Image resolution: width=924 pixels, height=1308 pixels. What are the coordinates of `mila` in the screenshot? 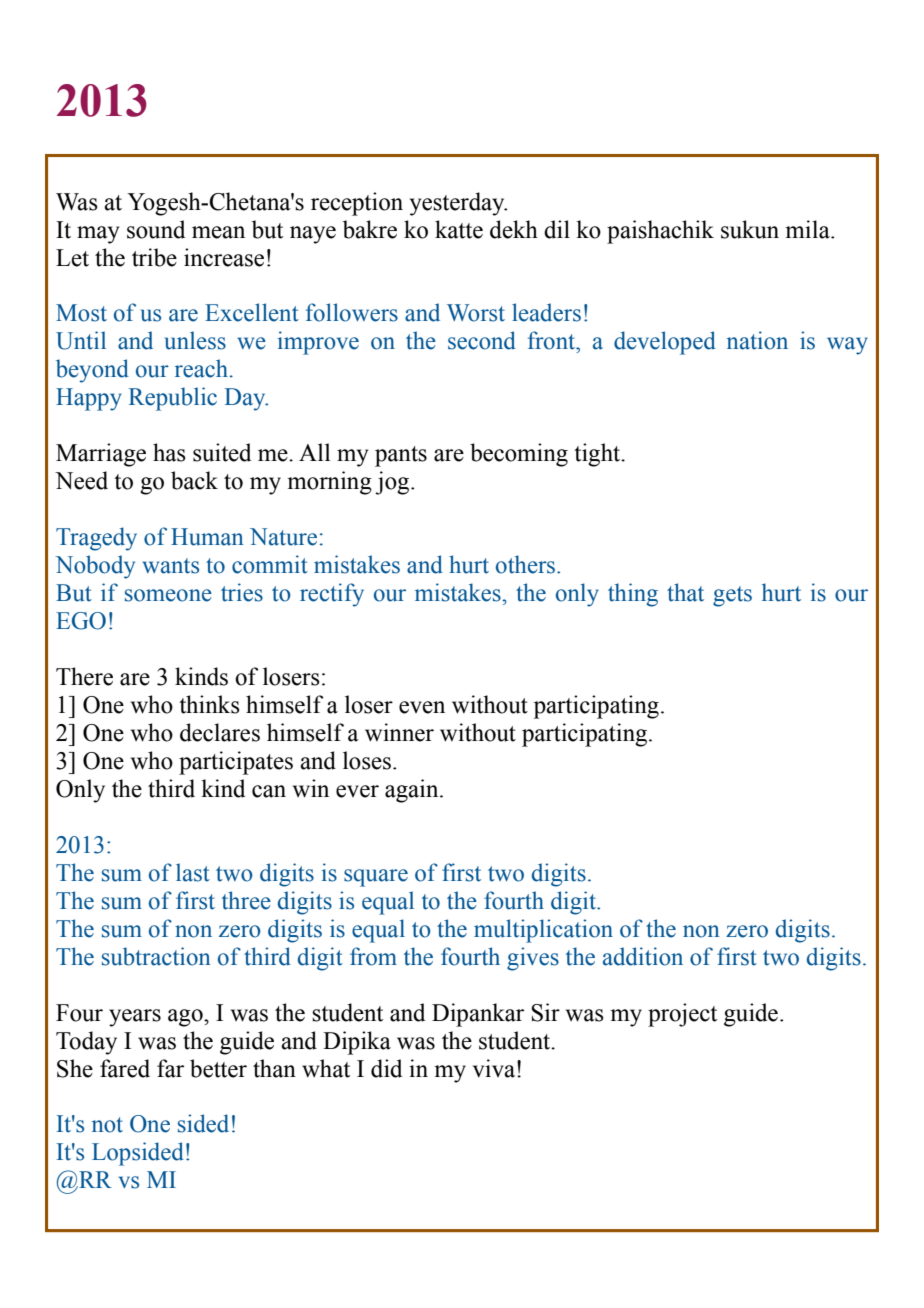 It's located at (808, 229).
